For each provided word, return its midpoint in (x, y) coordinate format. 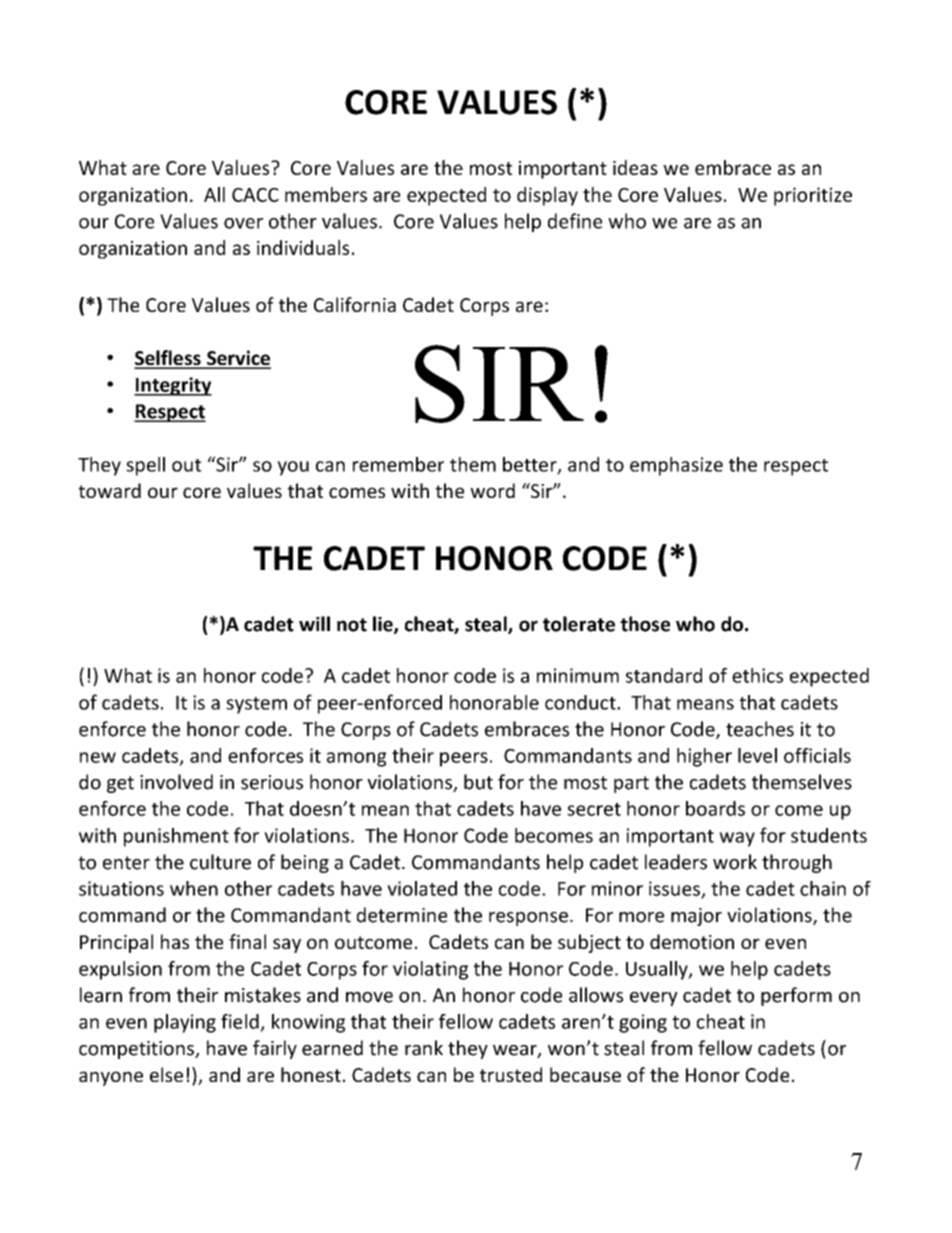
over (243, 223)
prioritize (813, 196)
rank (424, 1048)
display (547, 196)
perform (796, 996)
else (166, 1074)
